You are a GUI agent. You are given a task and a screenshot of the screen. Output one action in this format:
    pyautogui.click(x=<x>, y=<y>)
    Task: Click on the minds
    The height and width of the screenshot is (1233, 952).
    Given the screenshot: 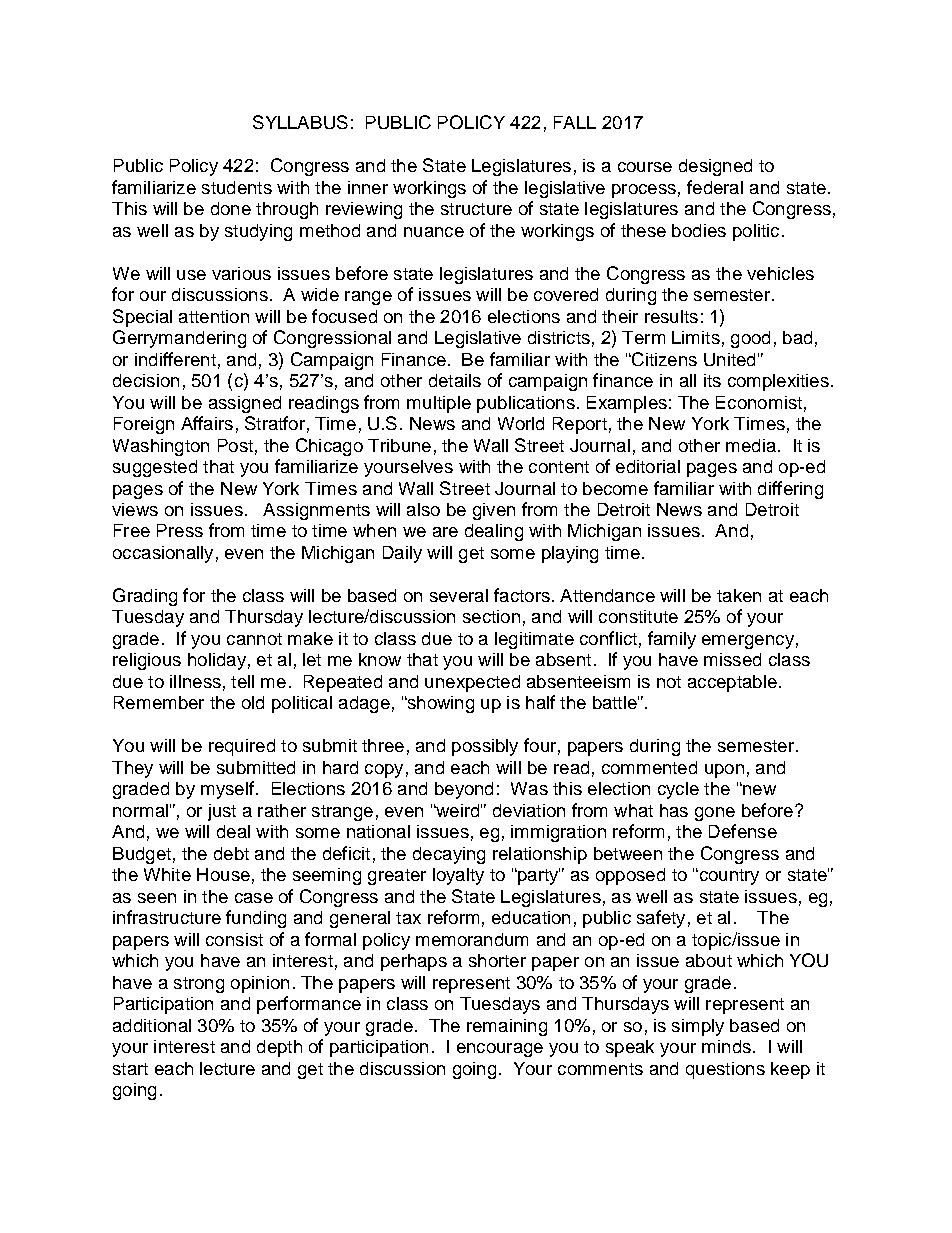 What is the action you would take?
    pyautogui.click(x=726, y=1046)
